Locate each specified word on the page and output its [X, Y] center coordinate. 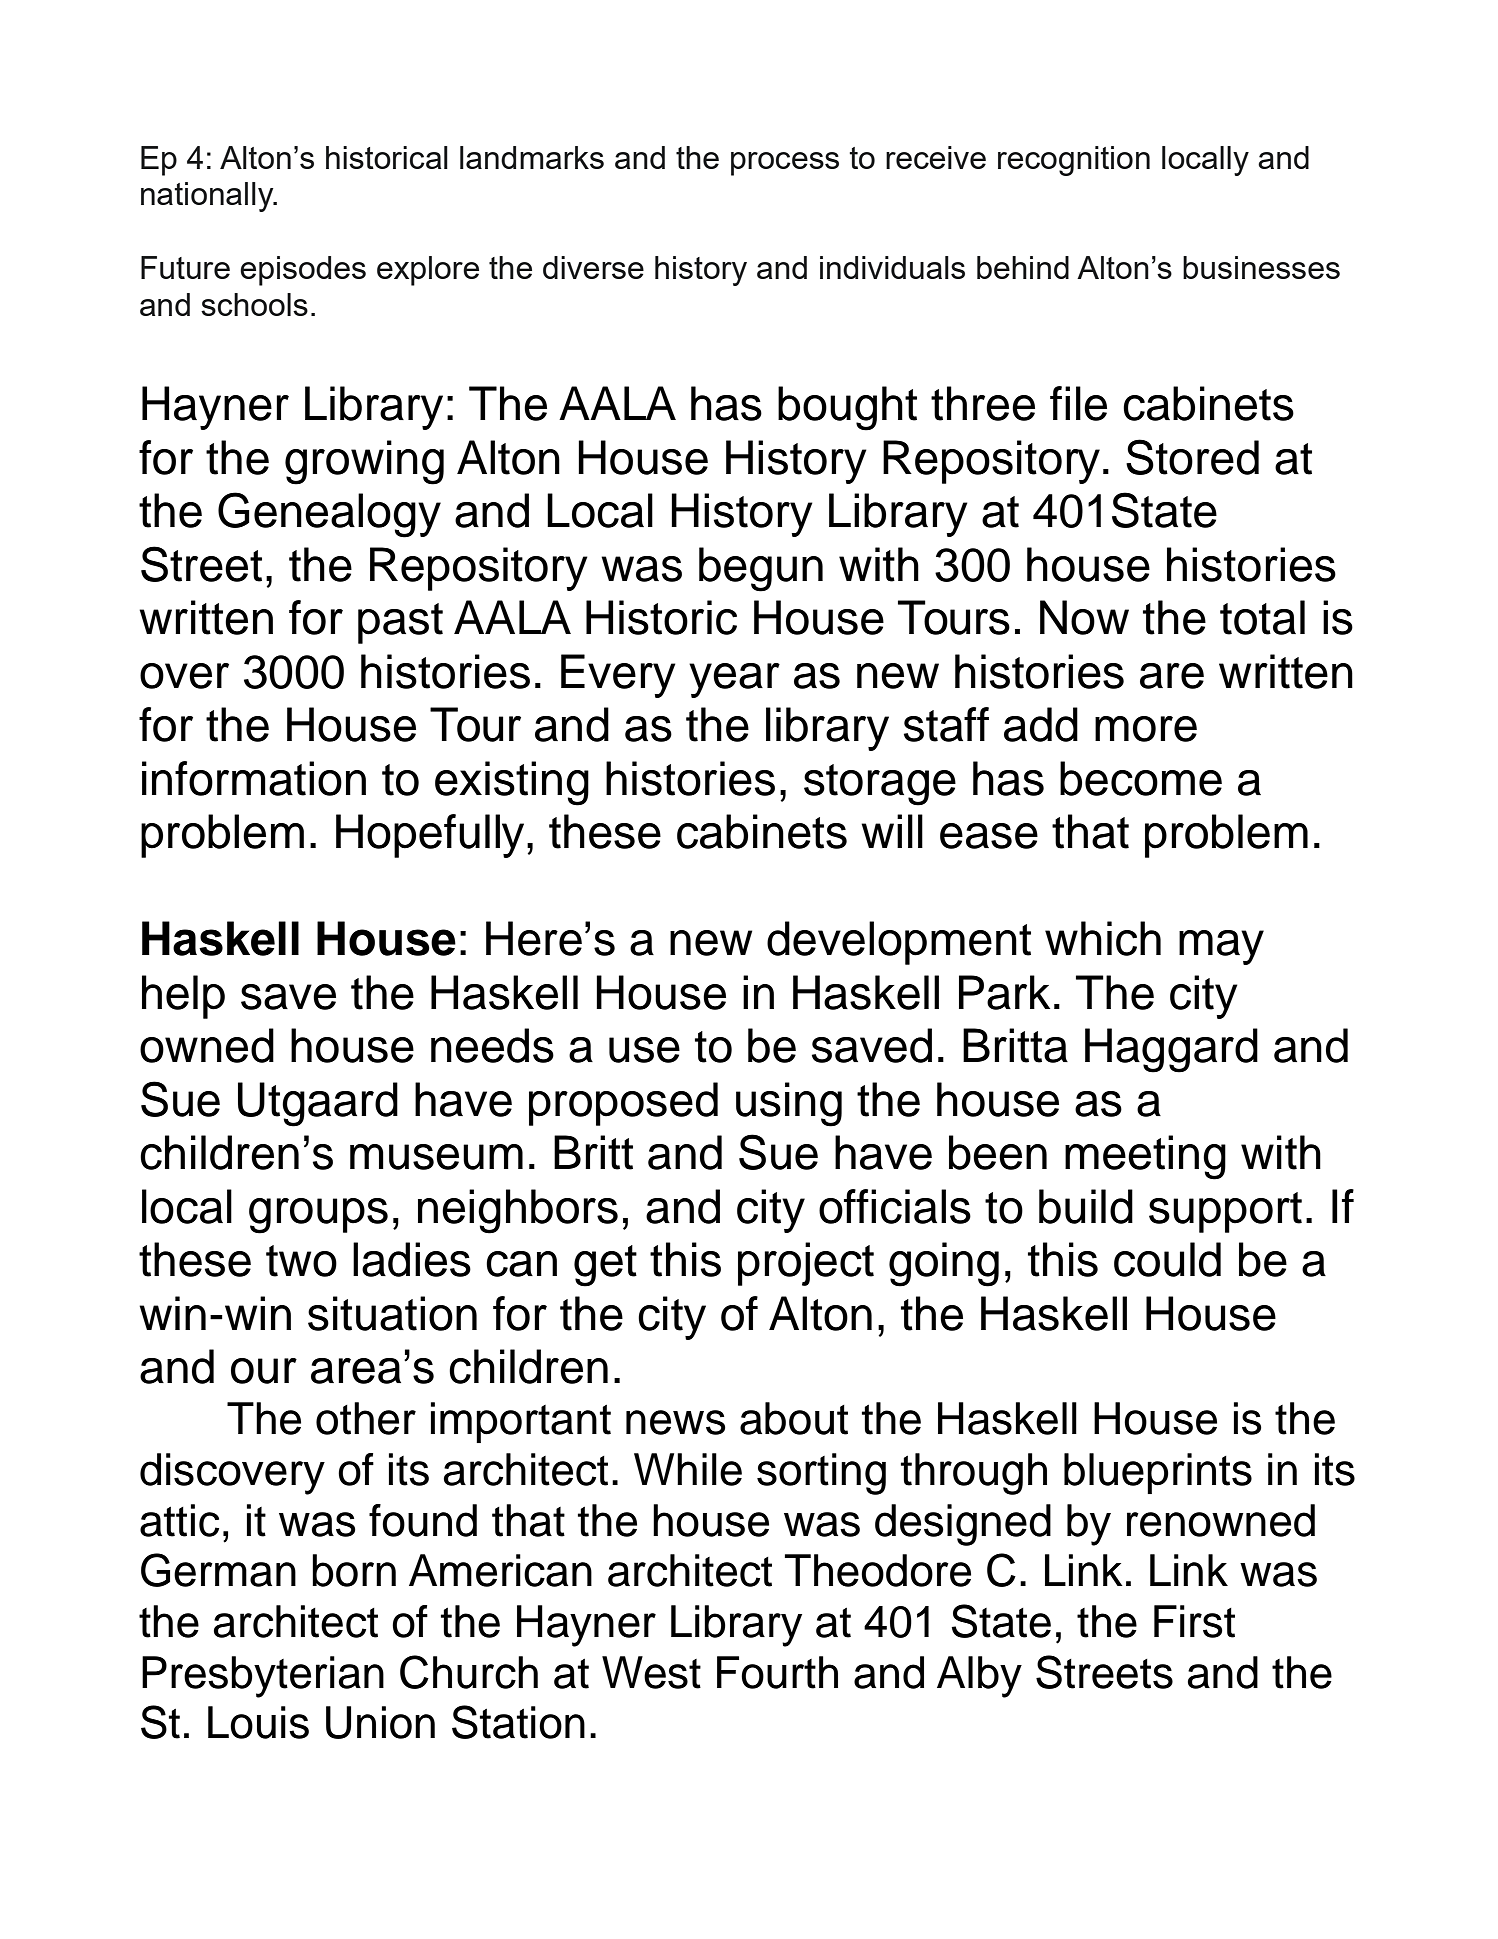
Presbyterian [263, 1677]
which [1103, 938]
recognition [1074, 161]
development [899, 943]
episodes [303, 271]
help [183, 997]
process [785, 164]
